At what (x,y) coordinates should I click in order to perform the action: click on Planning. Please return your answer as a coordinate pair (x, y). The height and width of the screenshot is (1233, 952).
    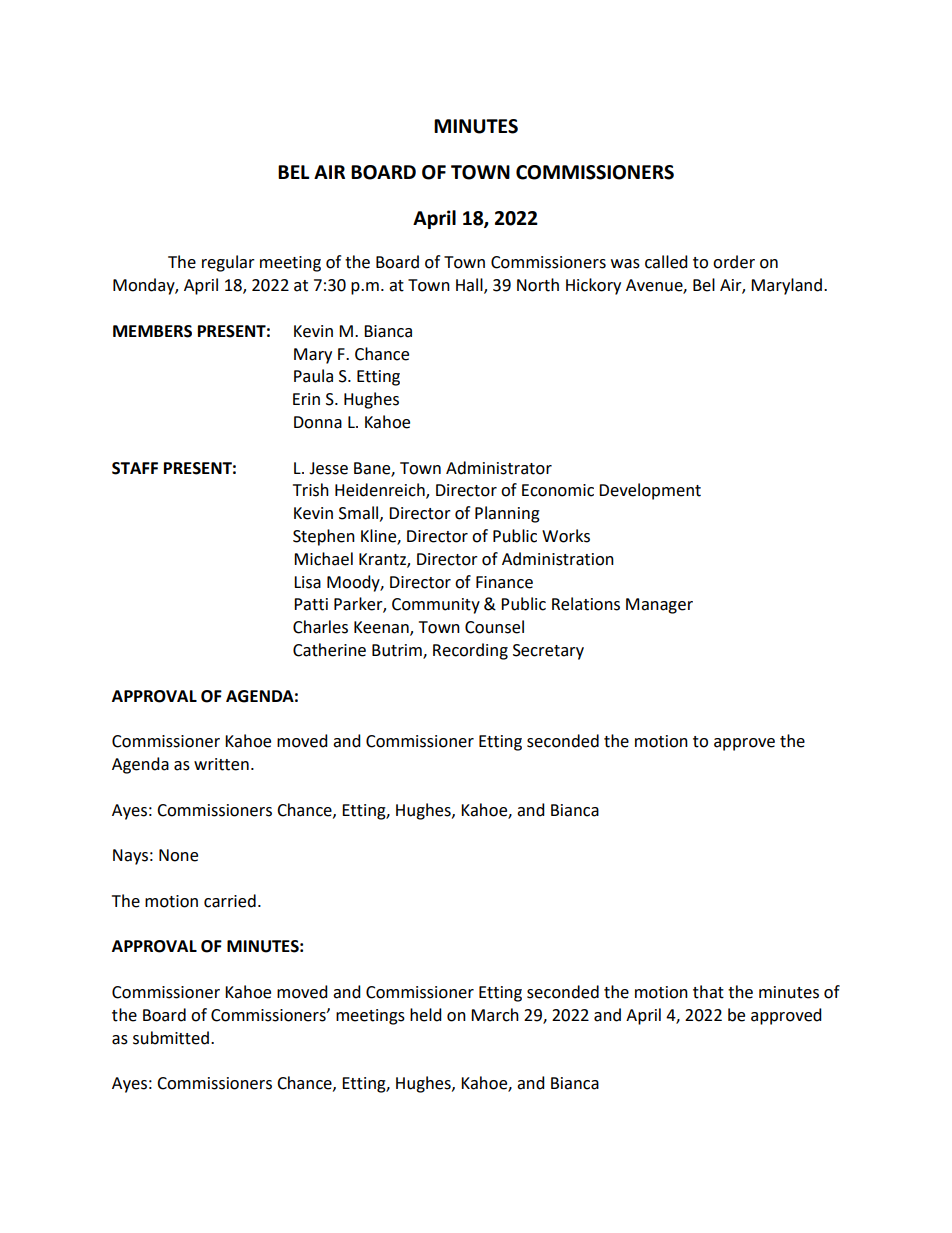
    Looking at the image, I should click on (507, 514).
